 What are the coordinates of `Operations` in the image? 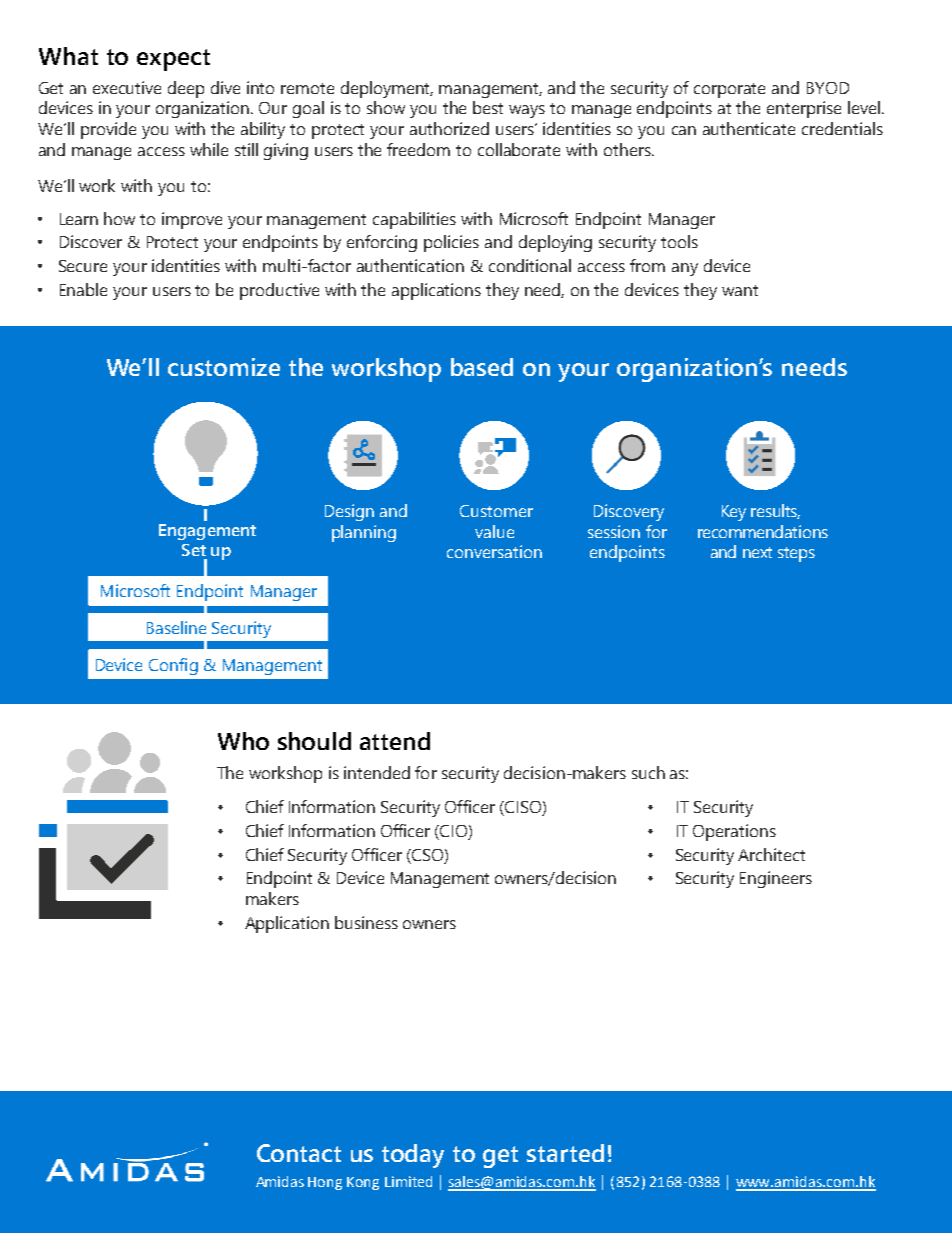 It's located at (734, 832).
